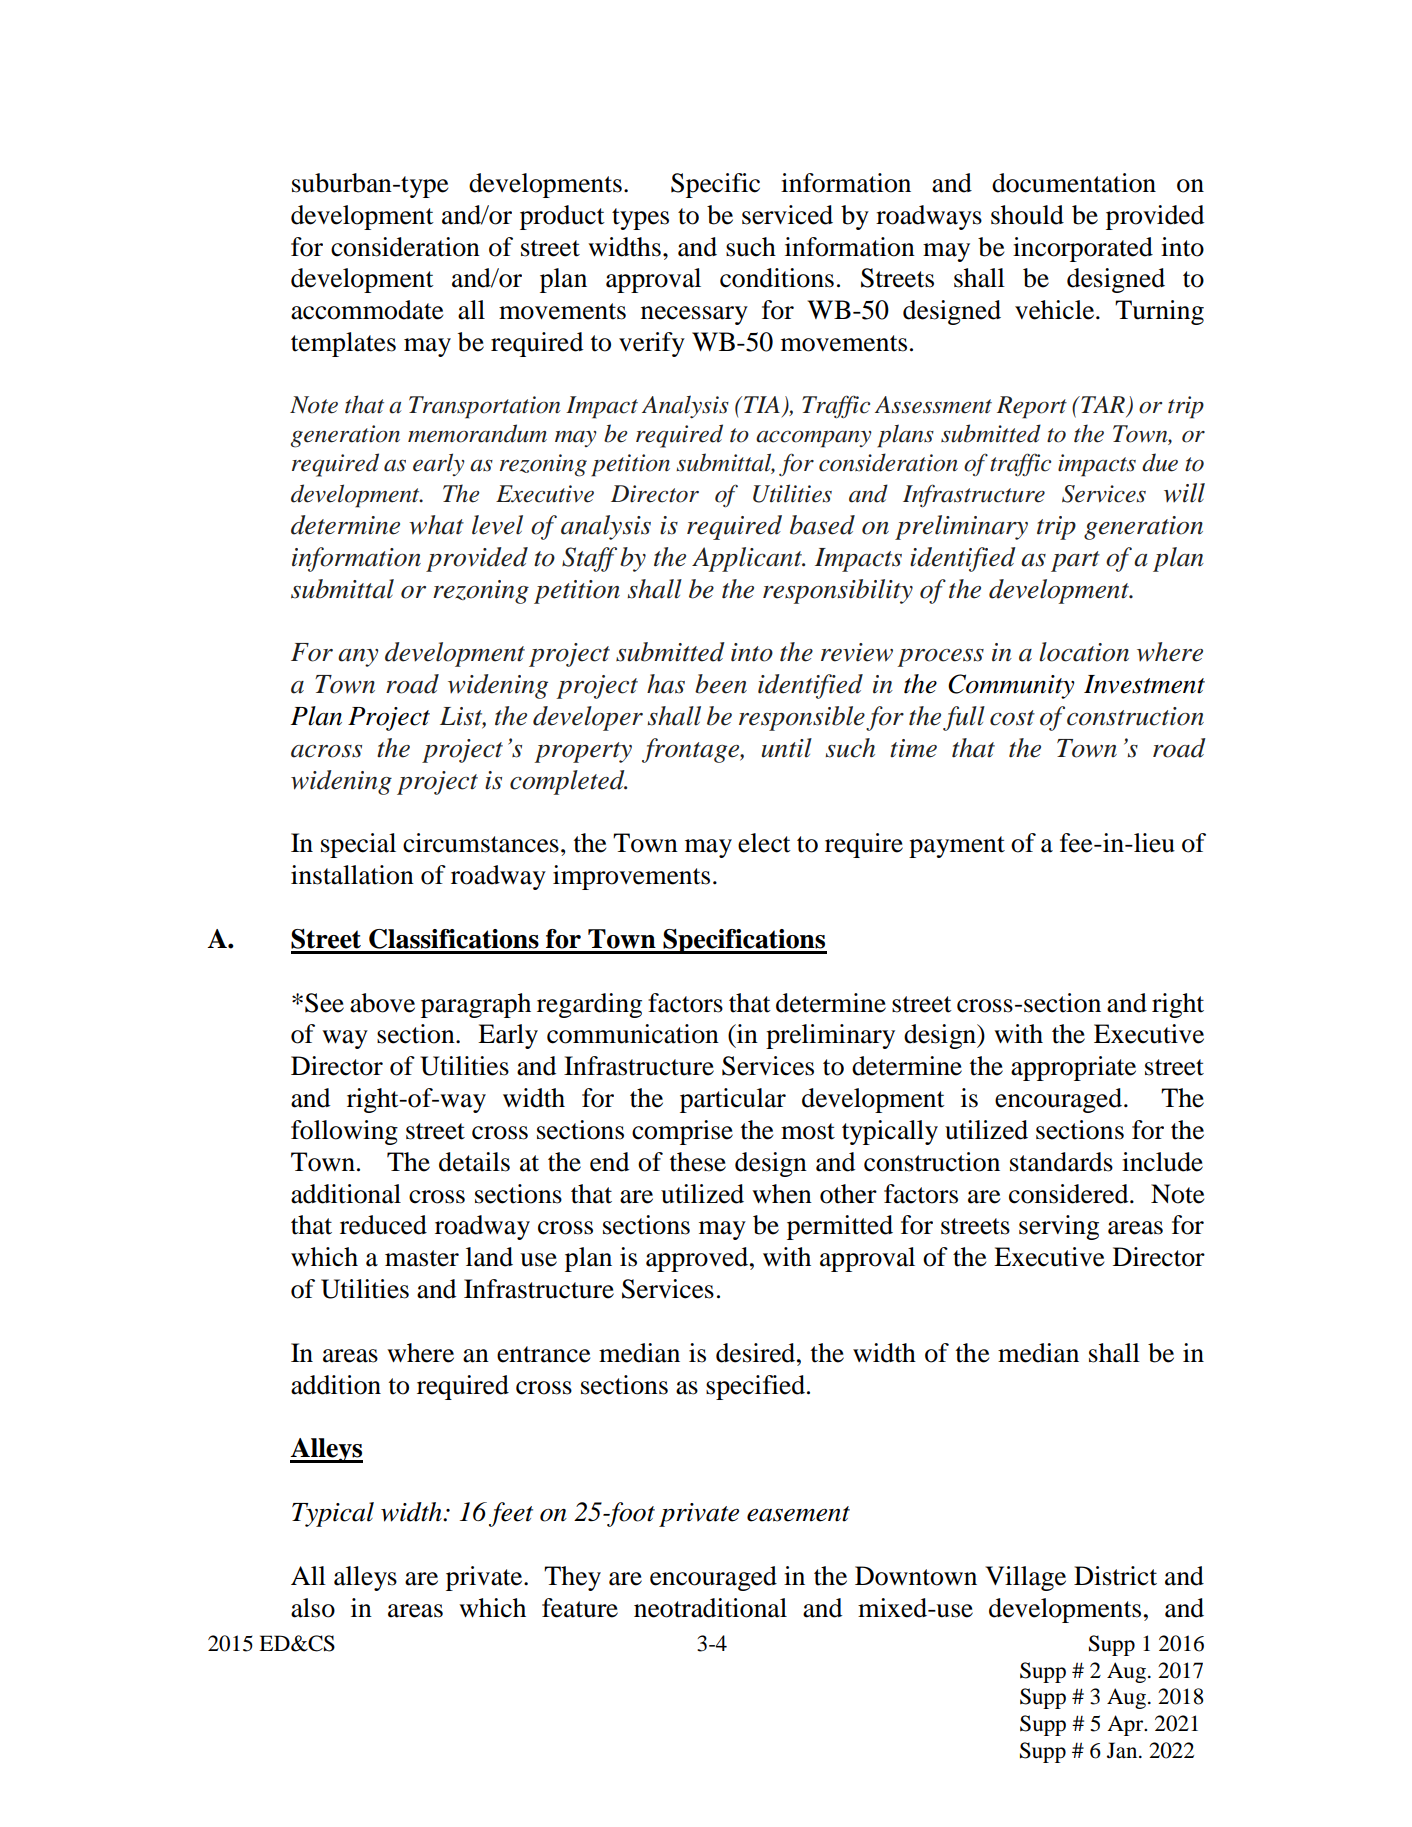  I want to click on serviced, so click(787, 215).
